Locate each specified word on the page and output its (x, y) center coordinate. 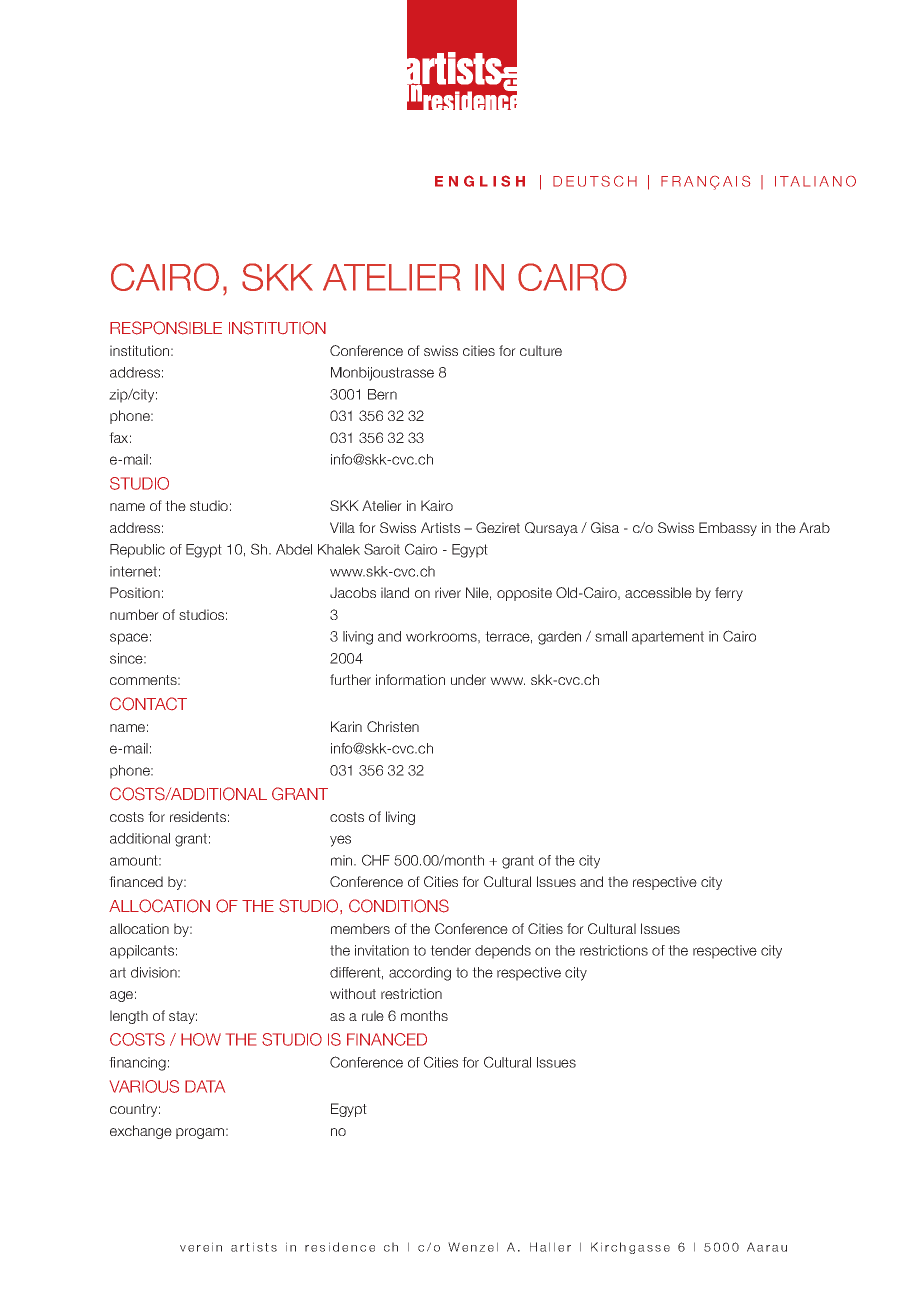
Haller (550, 1247)
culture (541, 350)
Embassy (728, 529)
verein (201, 1247)
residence (340, 1247)
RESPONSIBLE (166, 328)
